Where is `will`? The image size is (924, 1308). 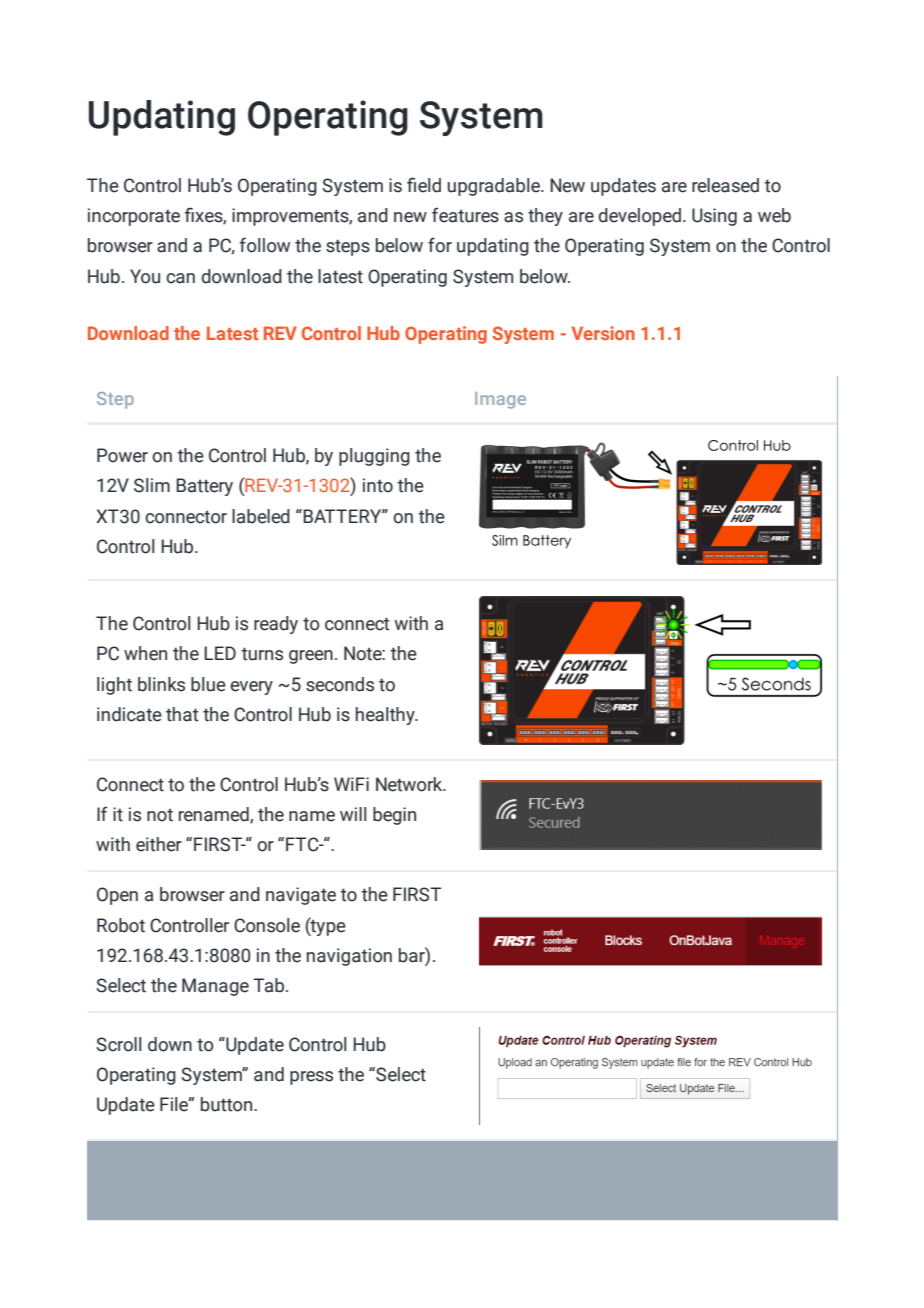 will is located at coordinates (353, 814).
